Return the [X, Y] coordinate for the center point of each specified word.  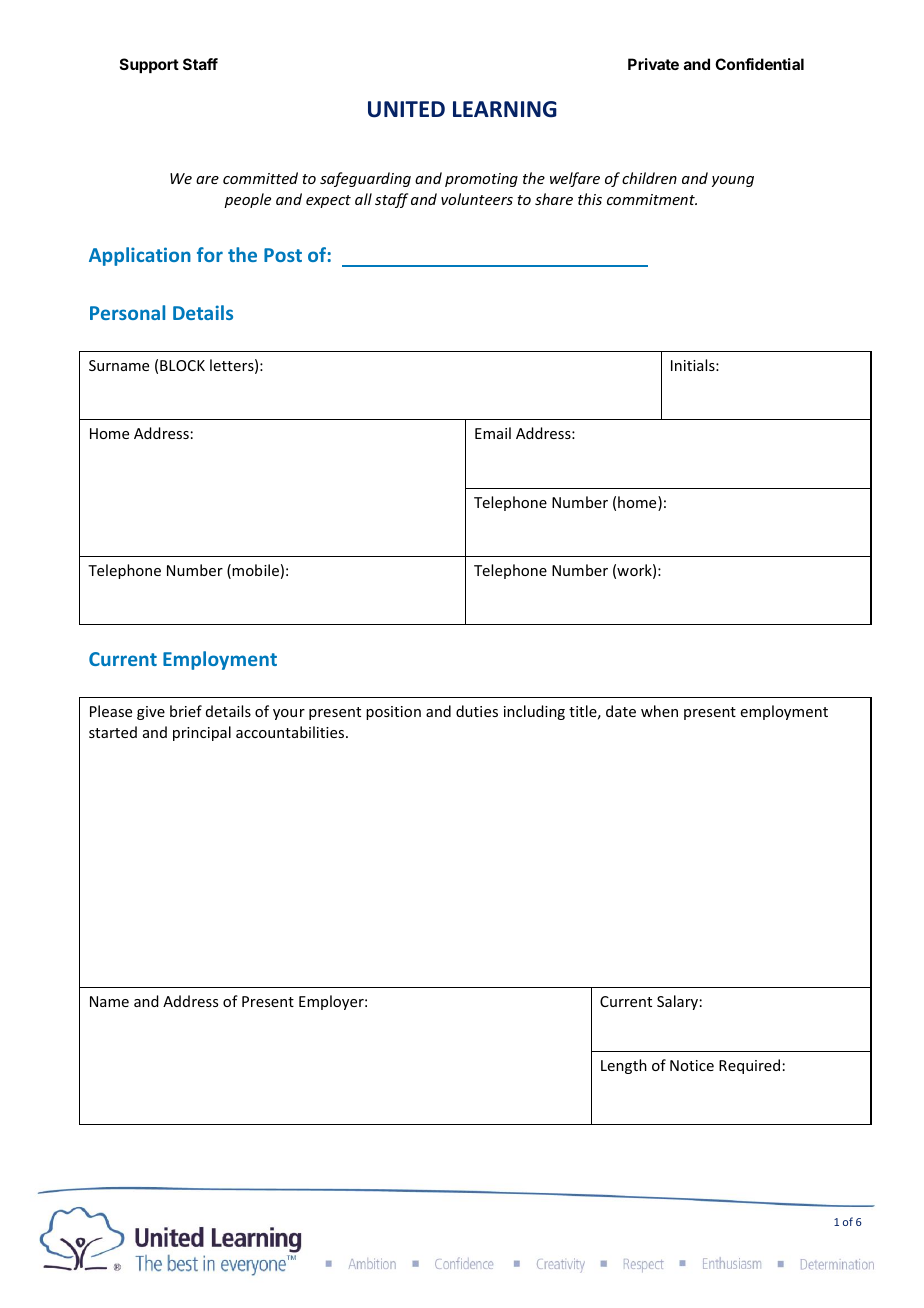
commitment [652, 199]
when [659, 711]
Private [653, 64]
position [393, 713]
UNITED [406, 109]
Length [624, 1066]
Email [493, 433]
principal [202, 733]
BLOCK [182, 365]
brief [186, 711]
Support [149, 65]
